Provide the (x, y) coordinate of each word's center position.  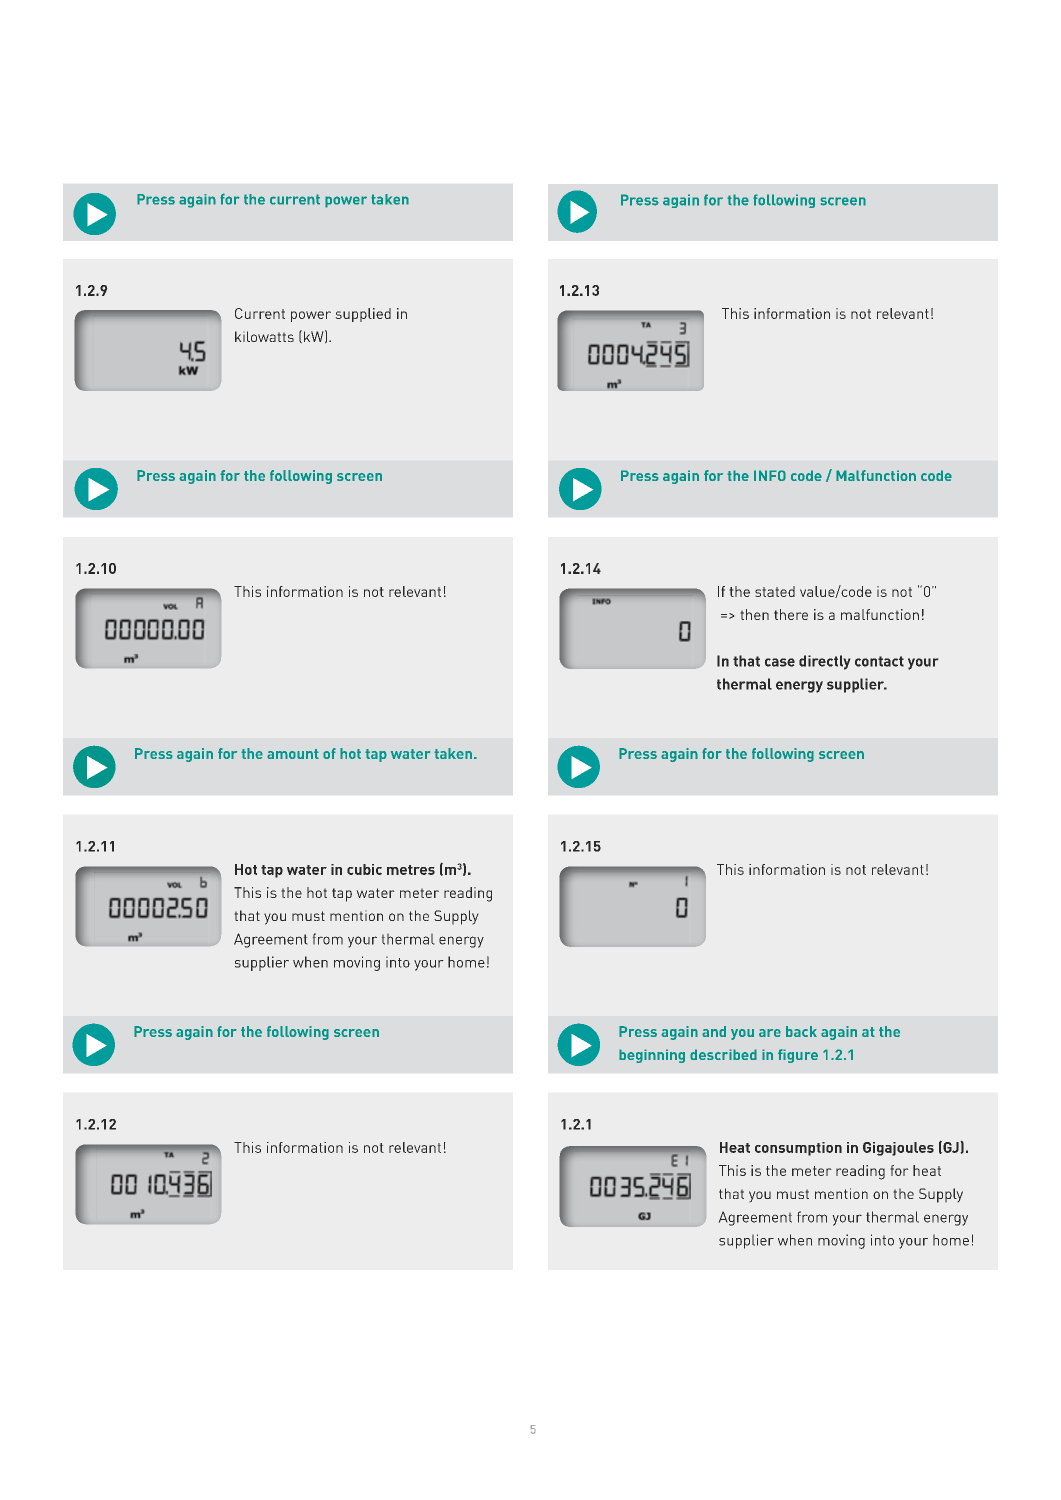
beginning (652, 1056)
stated (775, 591)
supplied (363, 315)
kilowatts (264, 336)
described (723, 1054)
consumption (798, 1149)
